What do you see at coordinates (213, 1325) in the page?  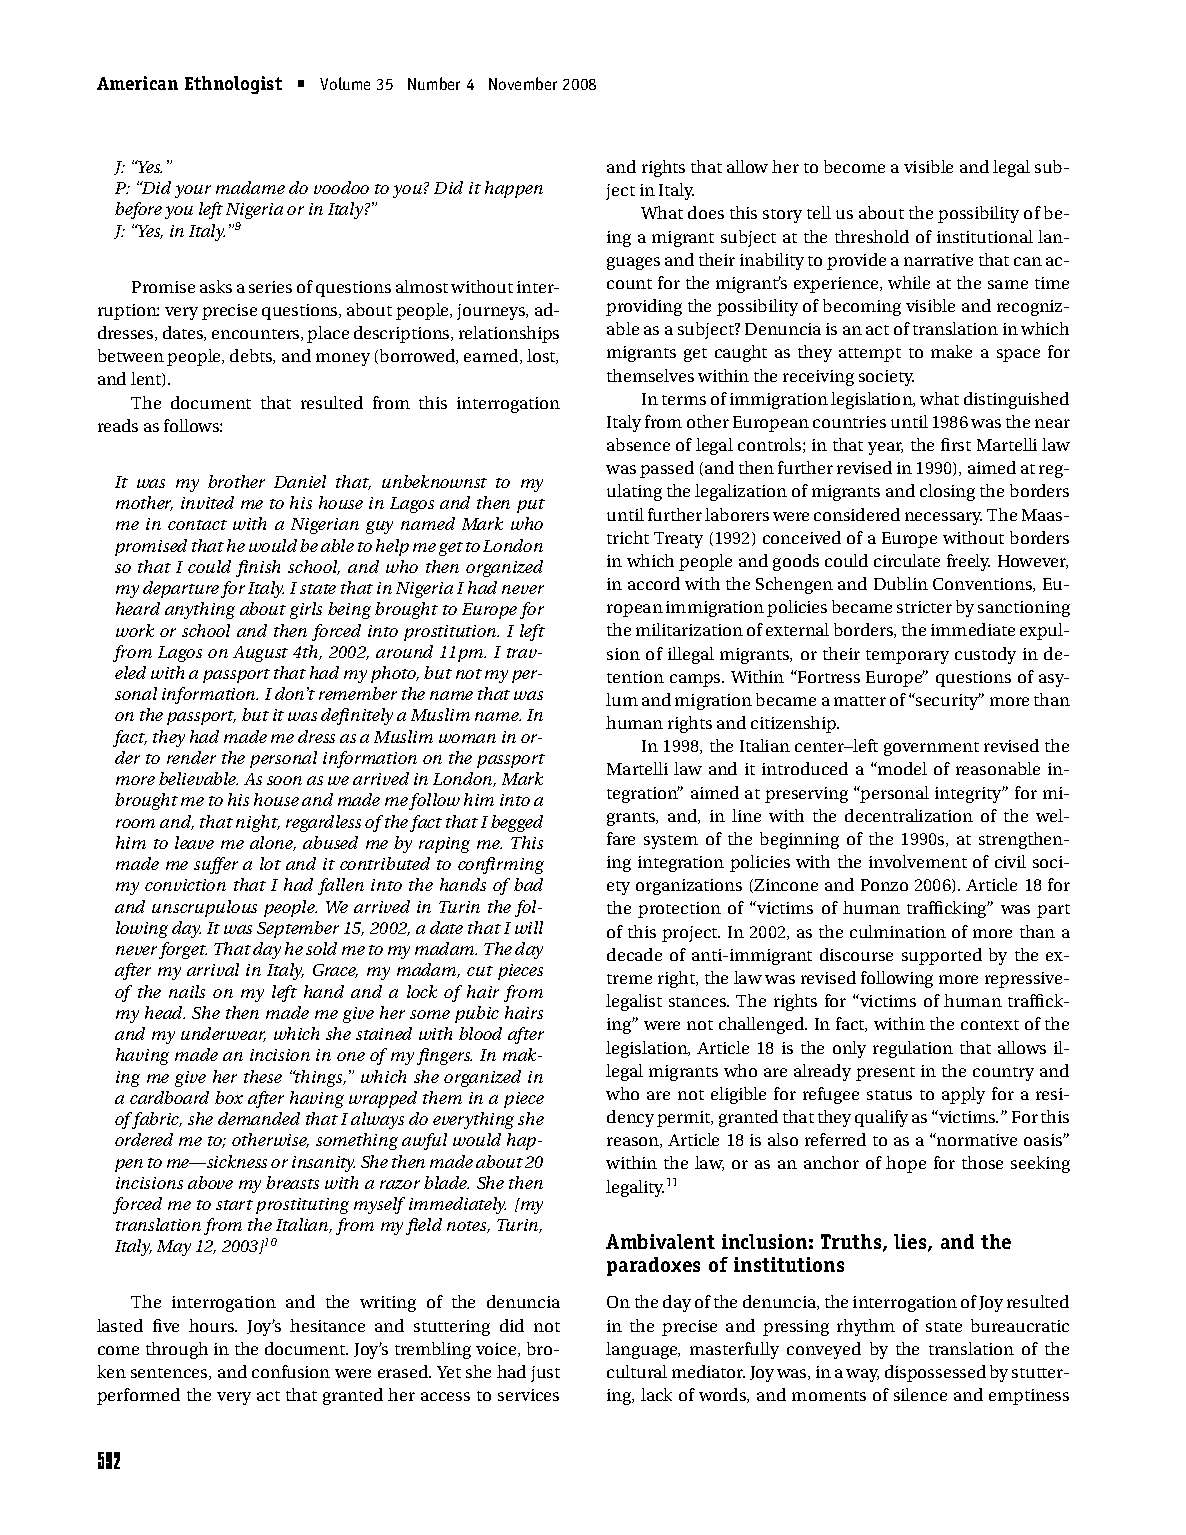 I see `hours` at bounding box center [213, 1325].
